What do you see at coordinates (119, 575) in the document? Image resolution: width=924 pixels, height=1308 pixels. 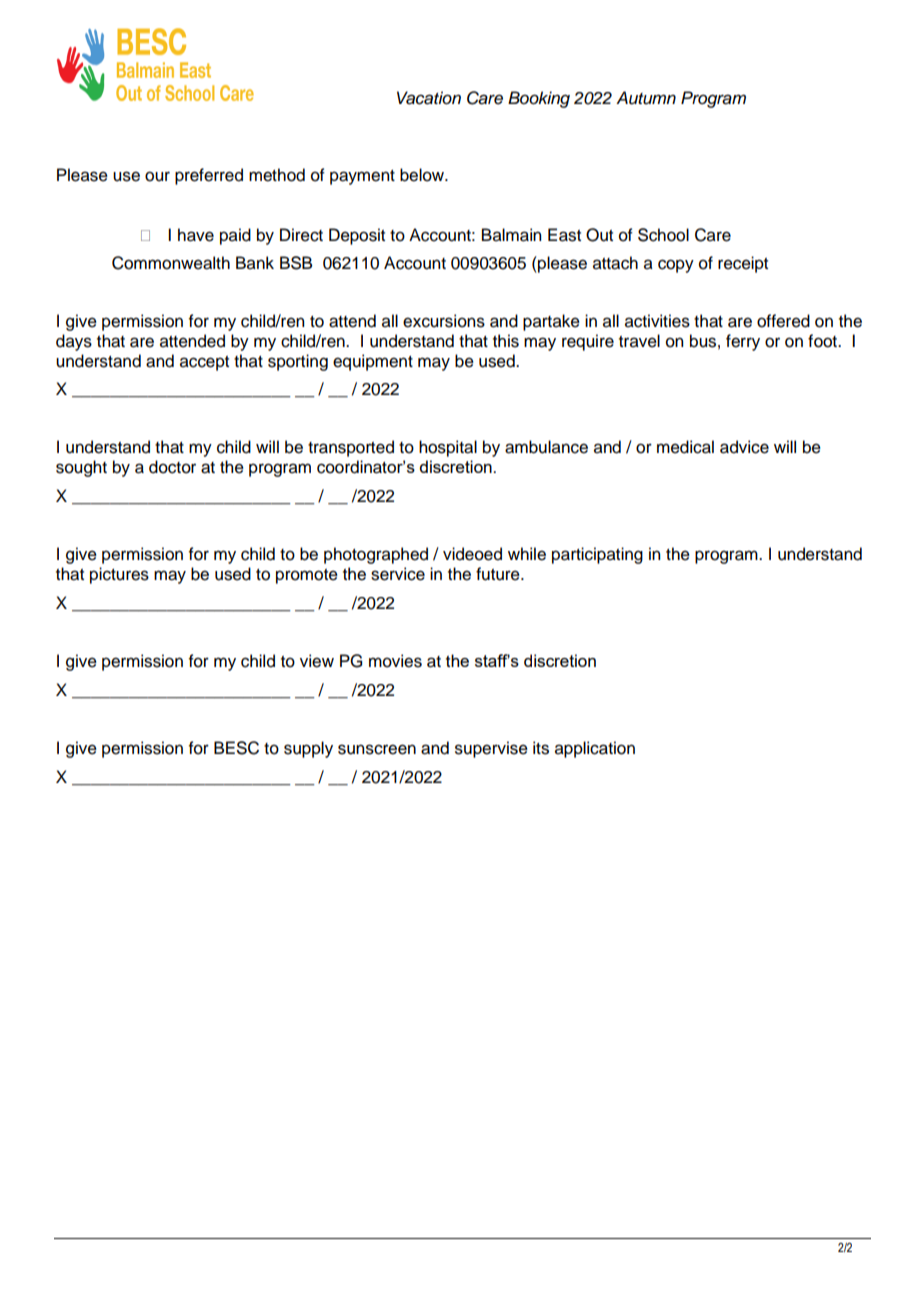 I see `pictures` at bounding box center [119, 575].
